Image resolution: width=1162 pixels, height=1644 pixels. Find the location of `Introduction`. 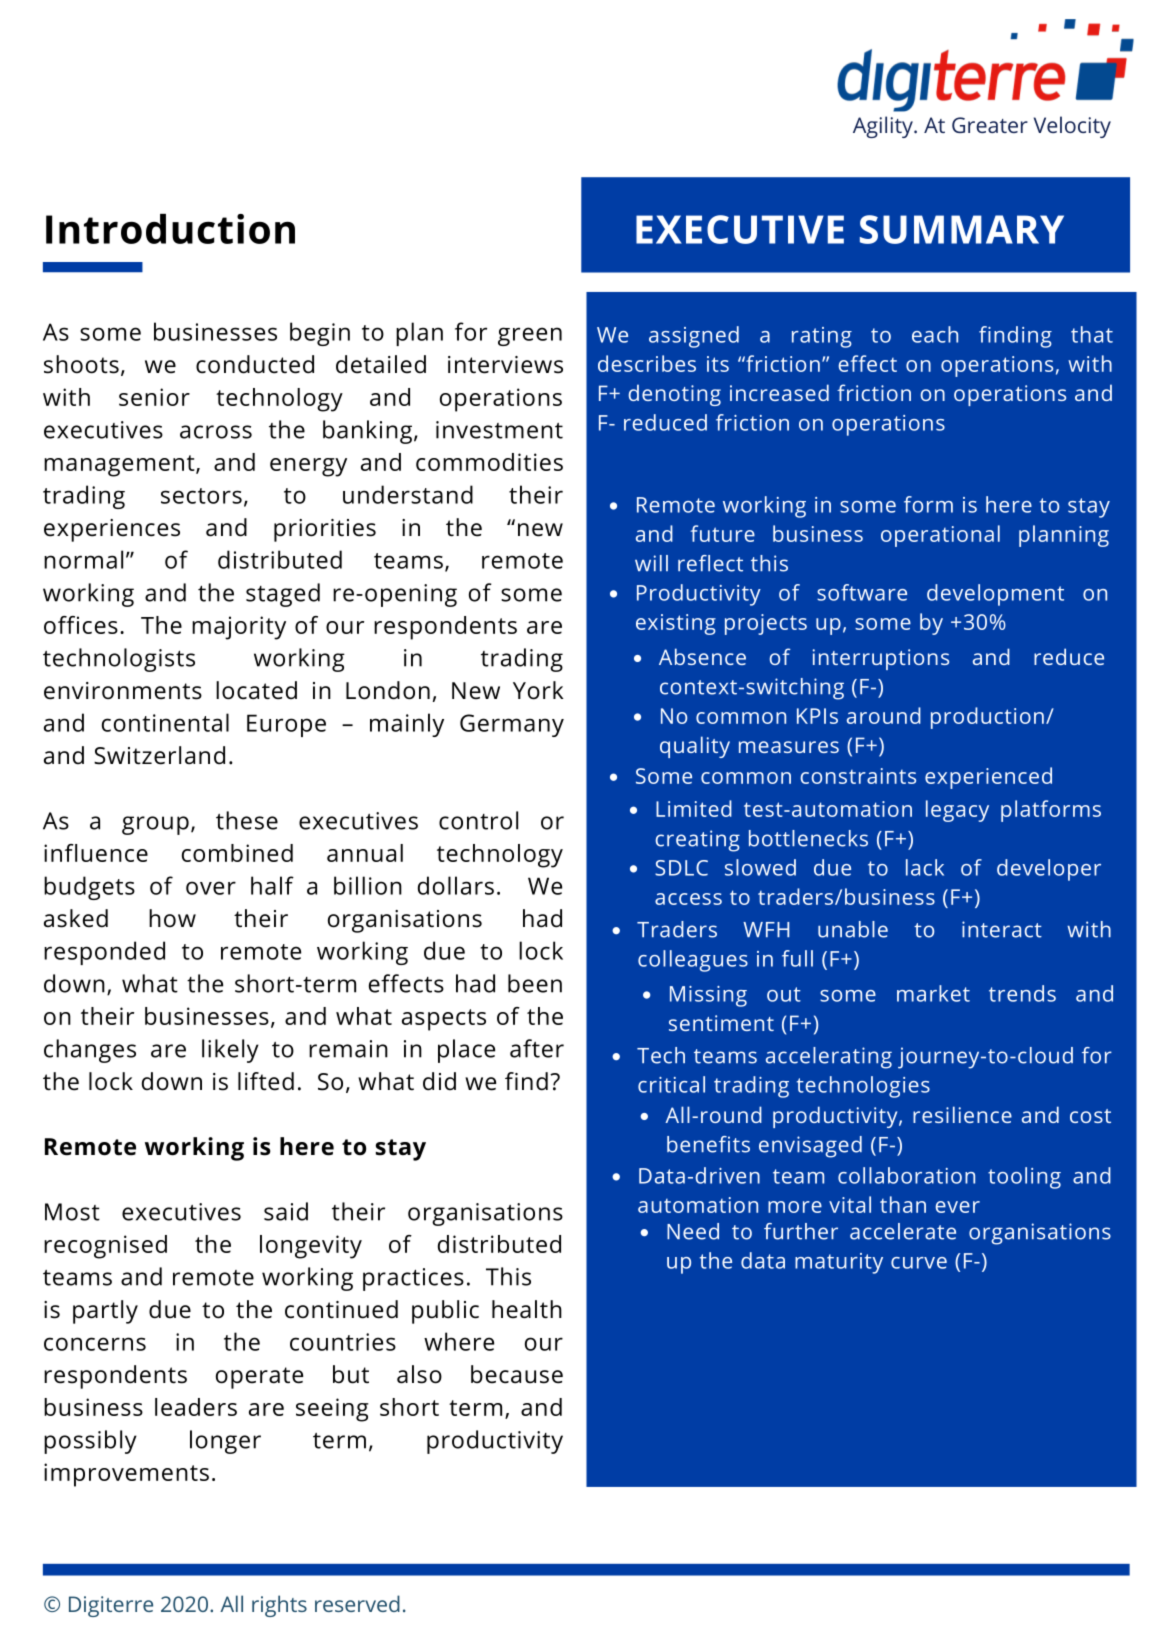

Introduction is located at coordinates (170, 229).
